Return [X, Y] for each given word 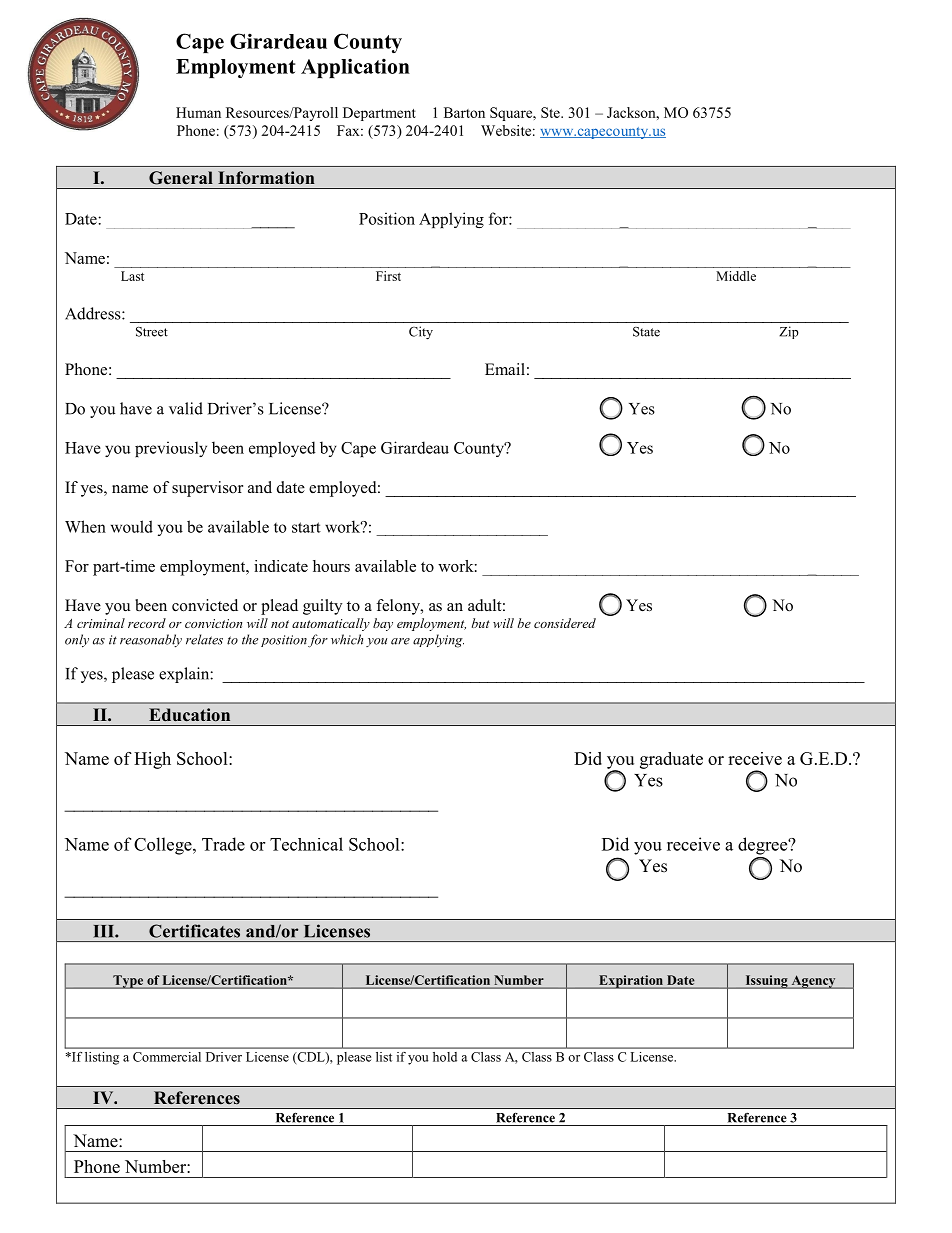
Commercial [167, 1057]
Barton [464, 112]
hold [445, 1057]
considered [565, 623]
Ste [551, 112]
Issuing [766, 982]
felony [399, 607]
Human [198, 112]
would [132, 526]
